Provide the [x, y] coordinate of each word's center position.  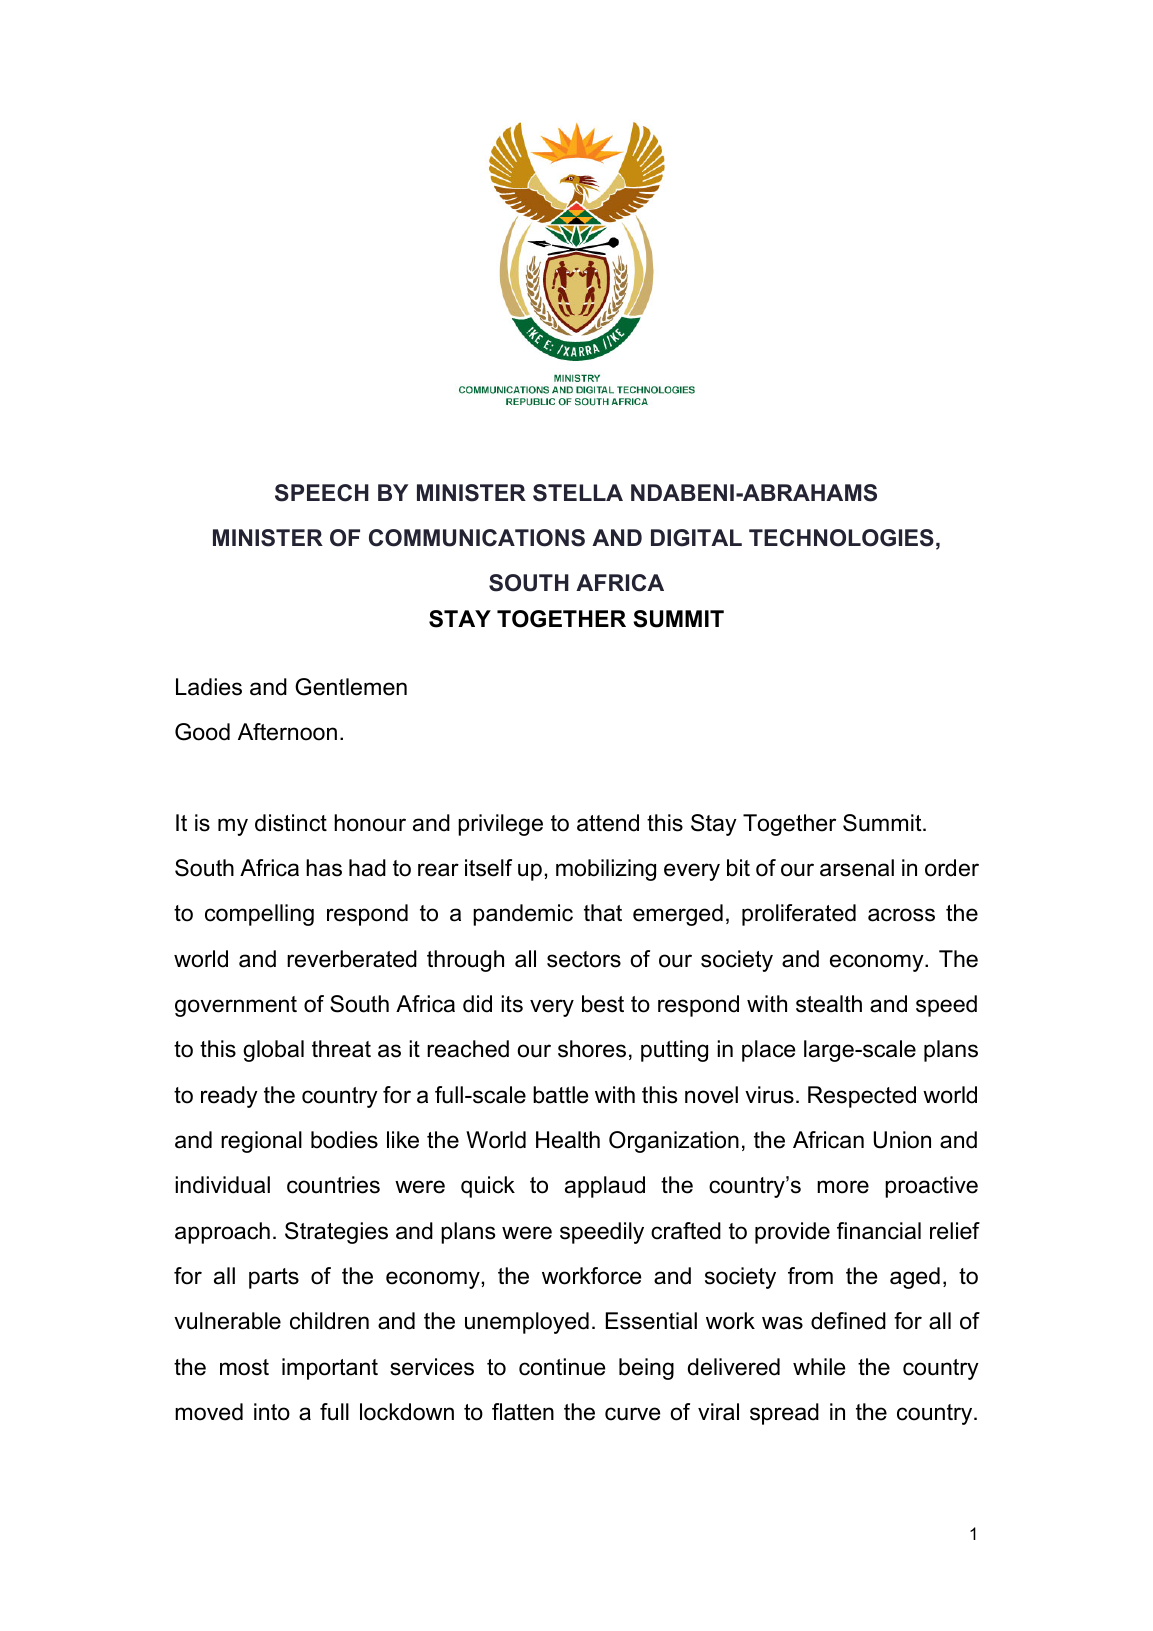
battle [560, 1095]
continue [562, 1367]
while [819, 1367]
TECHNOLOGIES [841, 538]
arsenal [857, 868]
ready [229, 1097]
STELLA [578, 493]
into [272, 1412]
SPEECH [322, 493]
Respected [862, 1097]
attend [608, 823]
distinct [291, 823]
